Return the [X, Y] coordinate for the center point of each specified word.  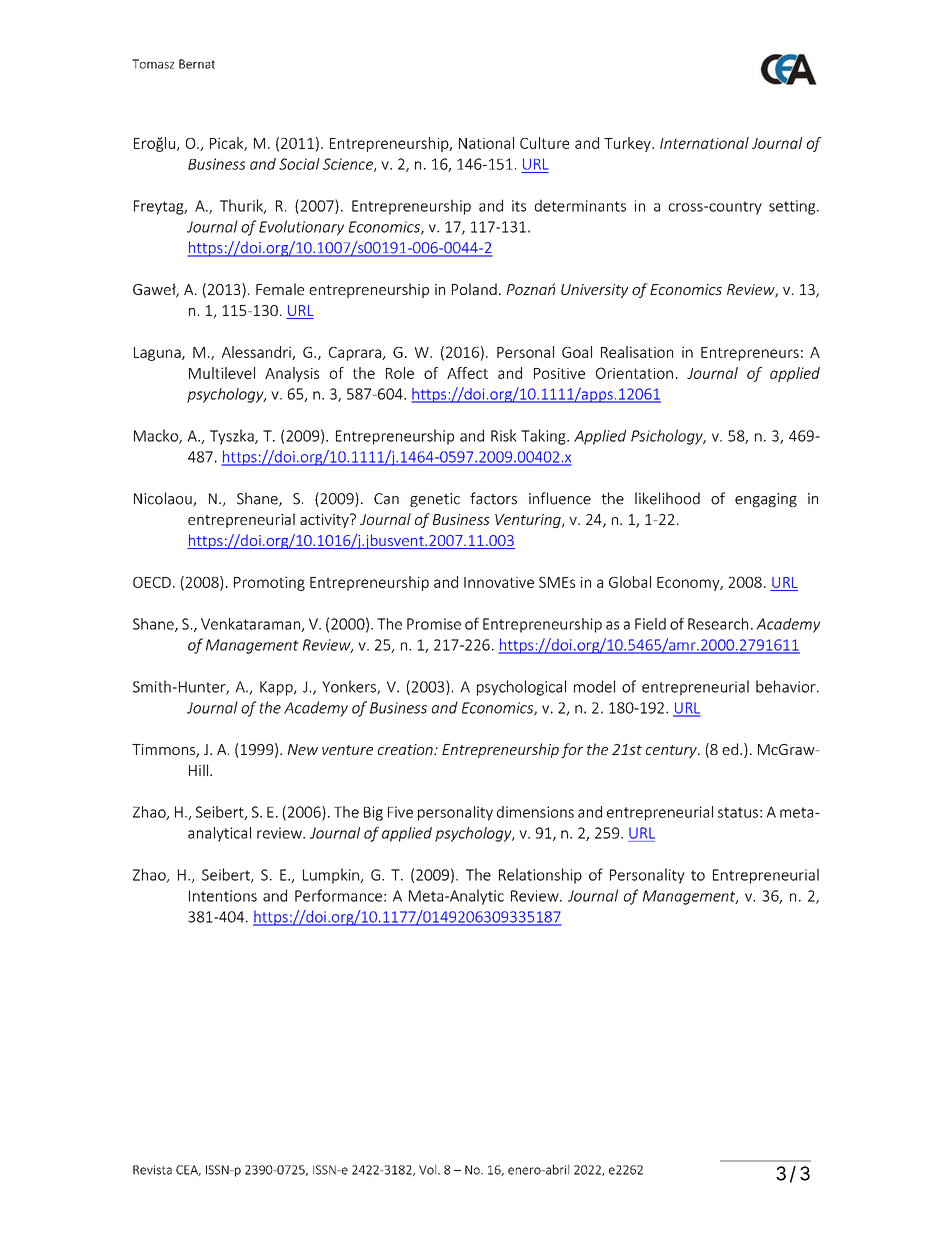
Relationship [540, 876]
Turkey [628, 144]
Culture [544, 143]
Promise [434, 624]
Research [718, 624]
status [738, 812]
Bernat [197, 64]
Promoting [269, 583]
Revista [152, 1170]
